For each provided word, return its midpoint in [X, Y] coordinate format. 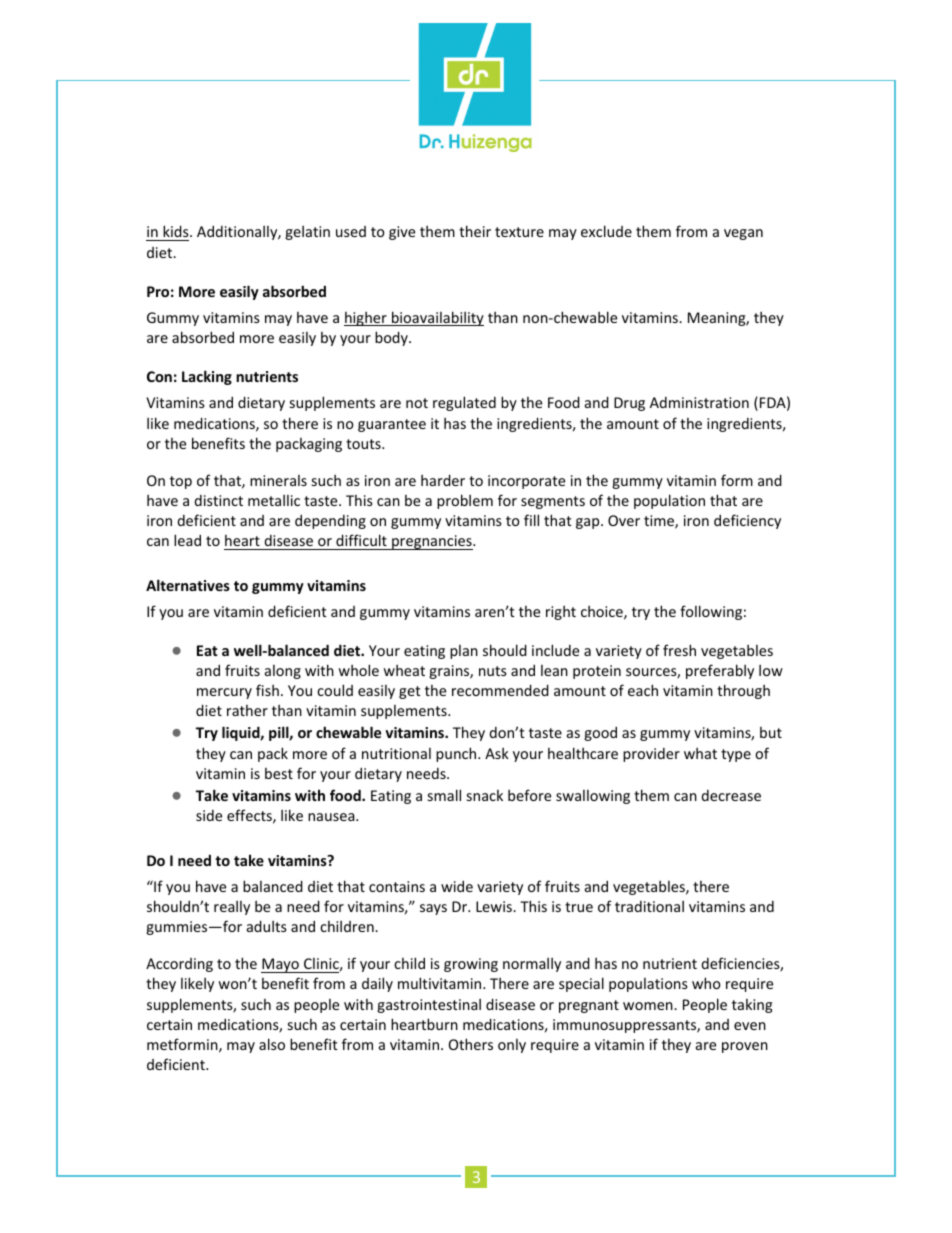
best [279, 773]
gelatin [307, 233]
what [700, 753]
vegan [743, 234]
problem [465, 501]
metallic [274, 500]
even [750, 1026]
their [475, 231]
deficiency [747, 521]
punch [457, 754]
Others [471, 1044]
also [272, 1044]
